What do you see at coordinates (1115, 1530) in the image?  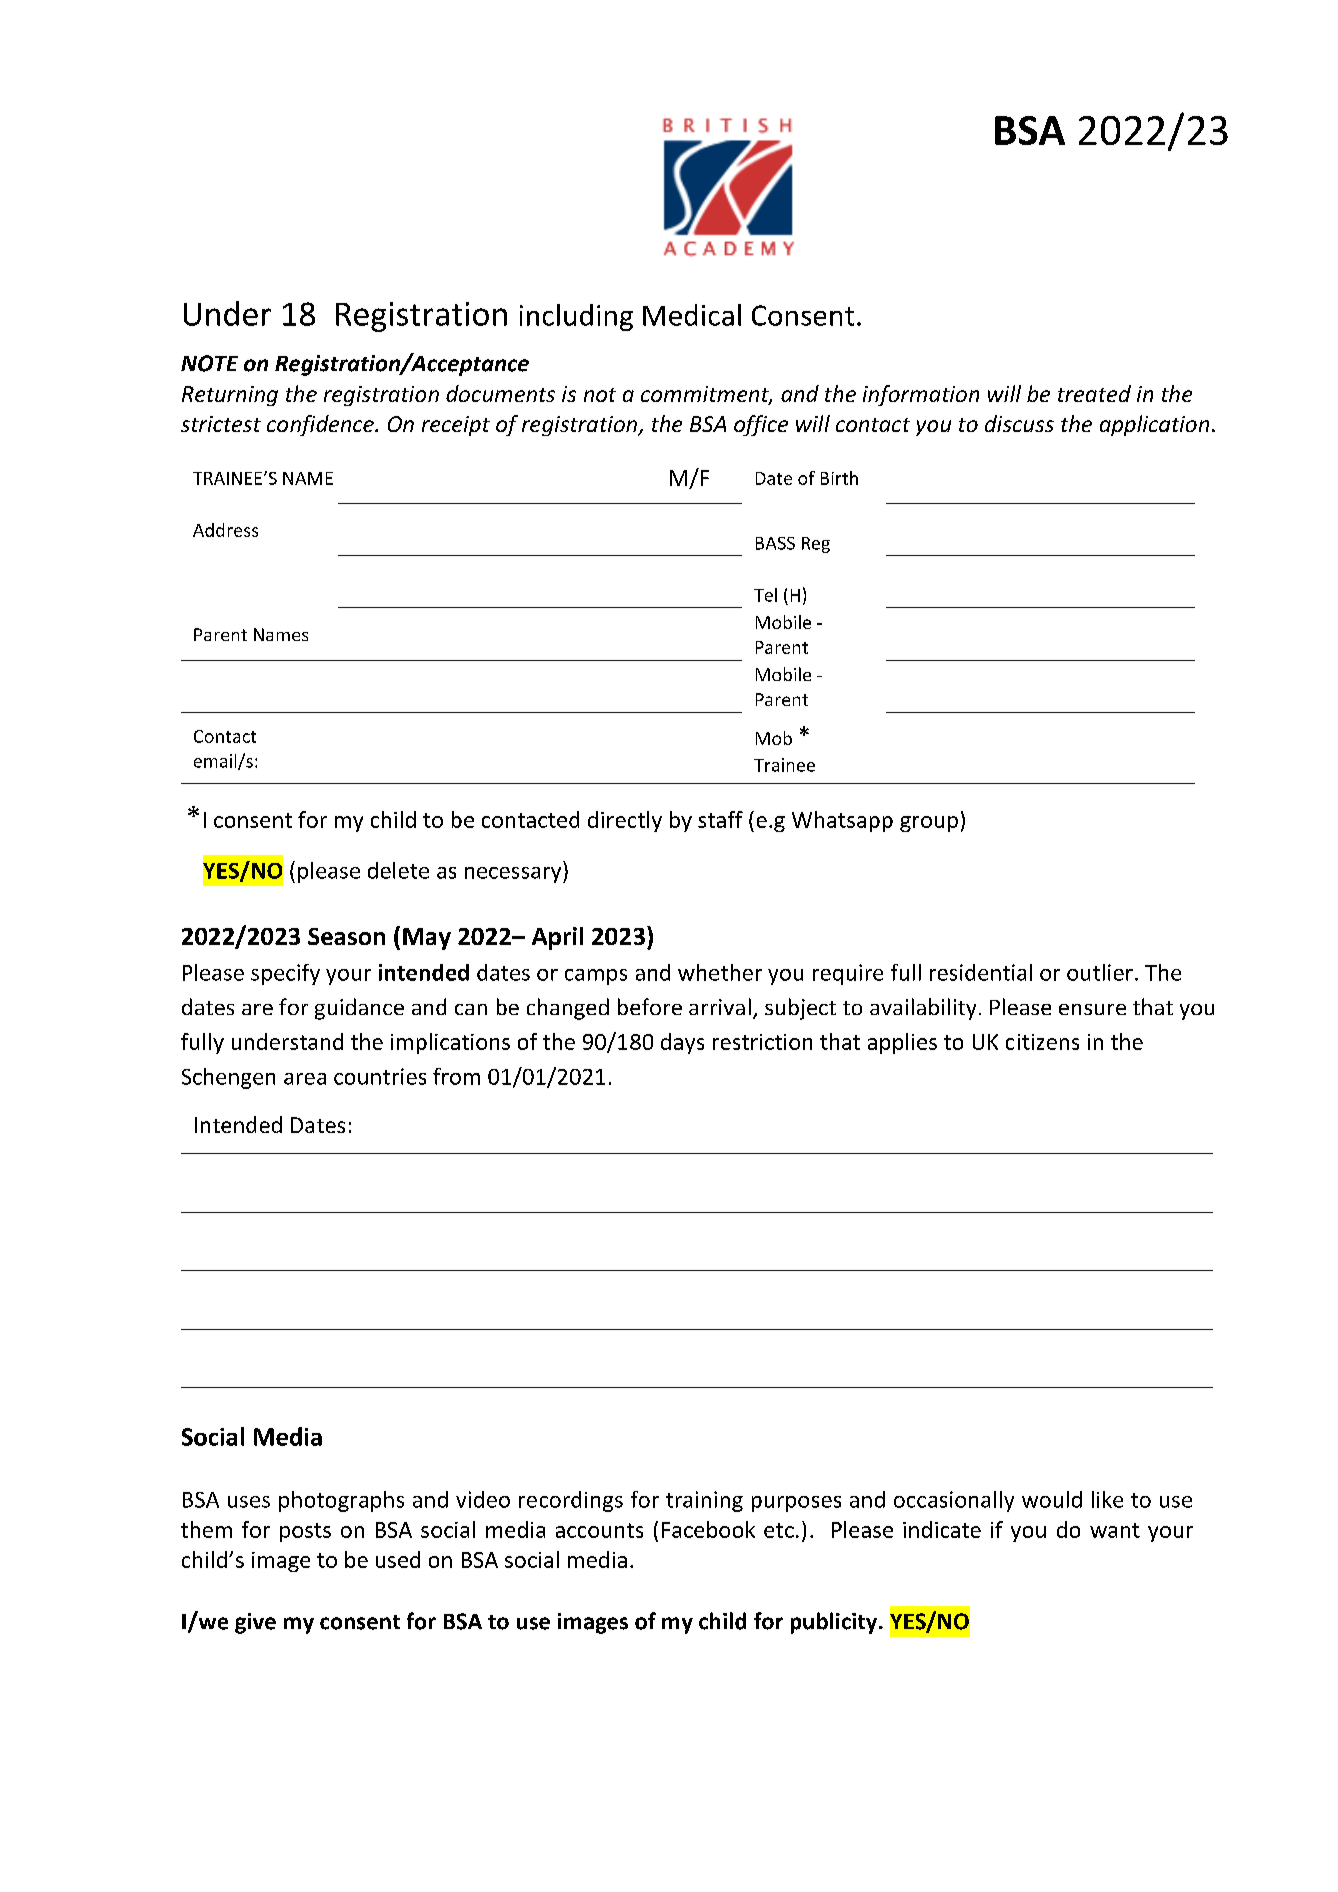 I see `want` at bounding box center [1115, 1530].
